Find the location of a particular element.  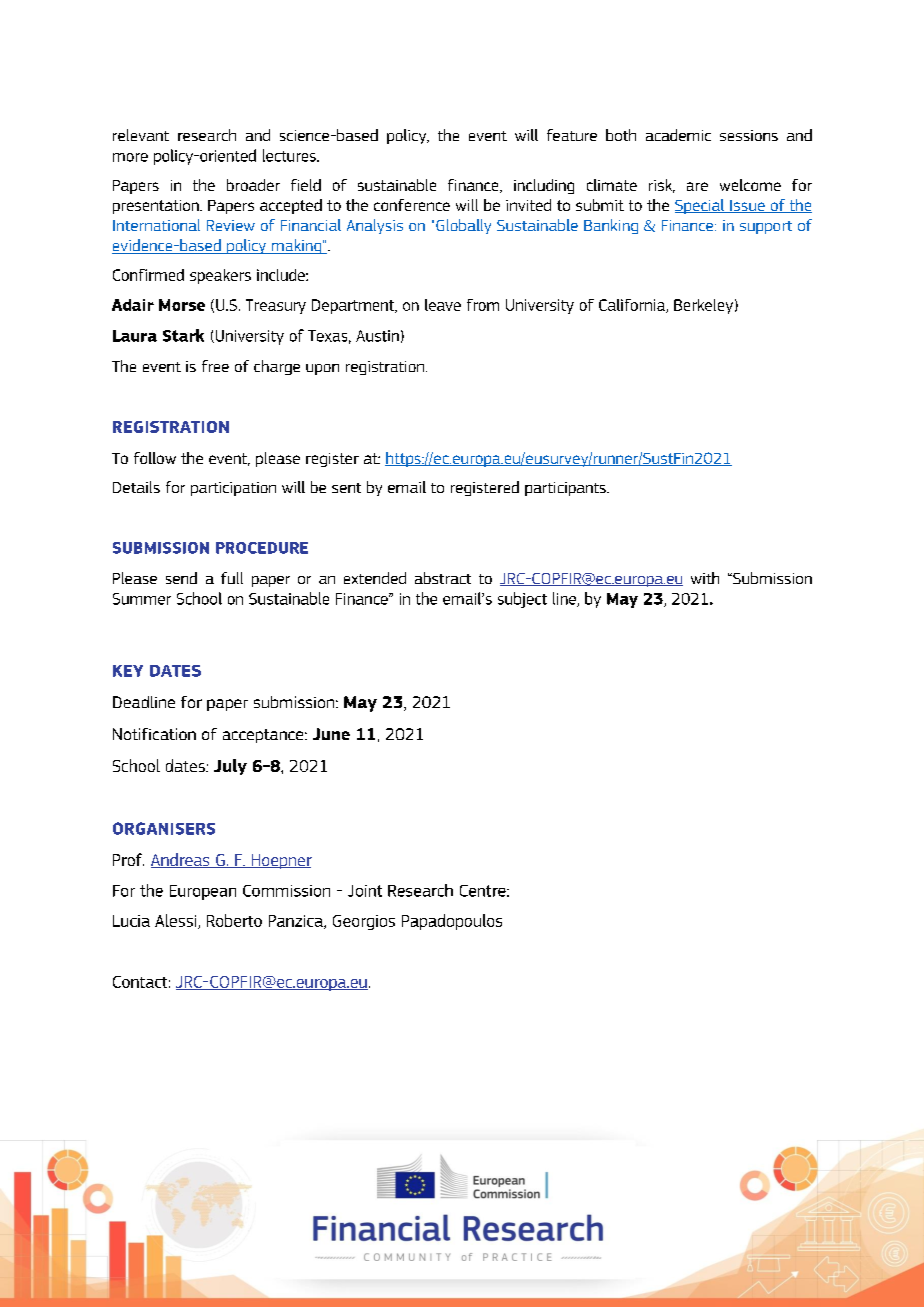

academic is located at coordinates (678, 135).
